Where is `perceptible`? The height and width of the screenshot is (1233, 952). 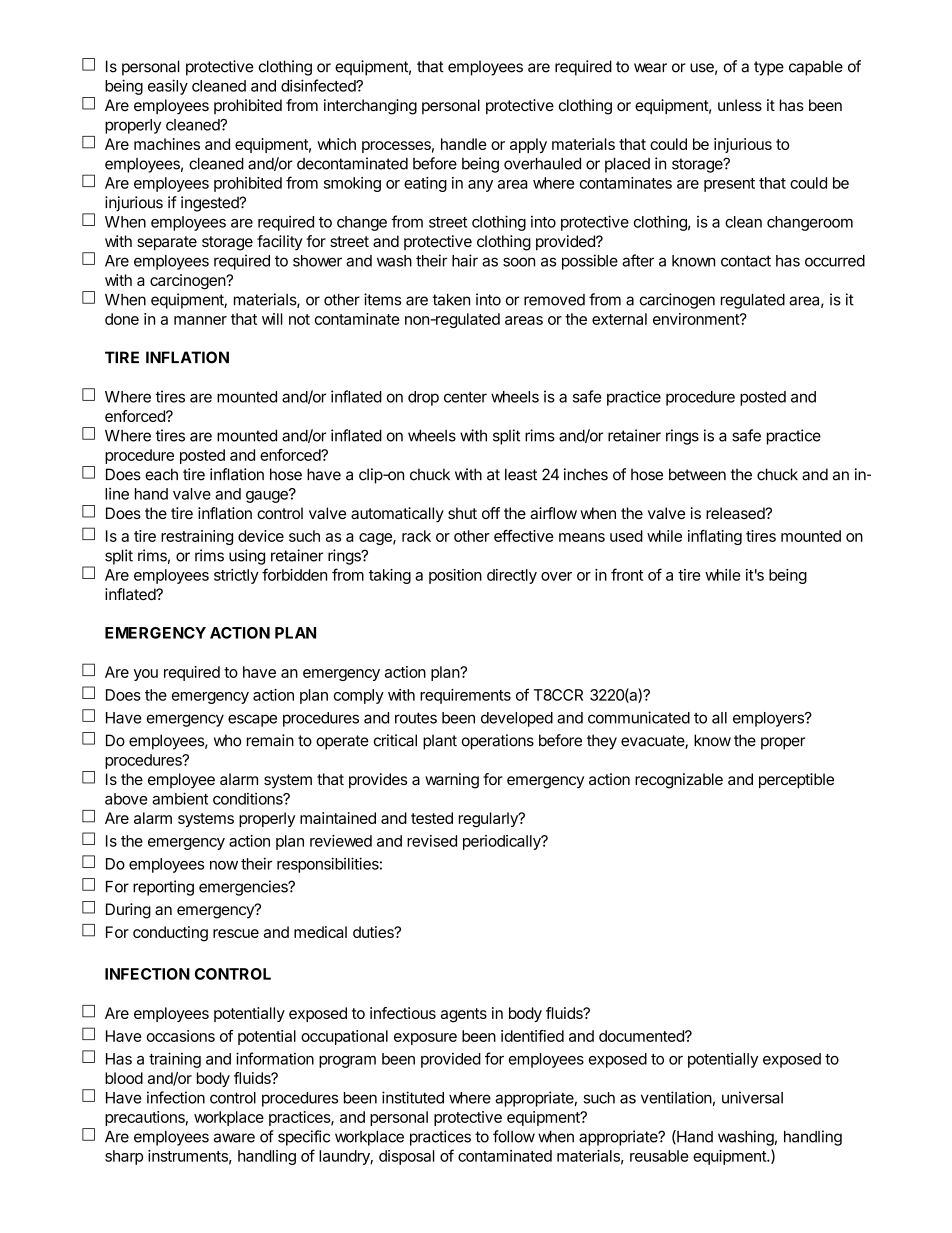 perceptible is located at coordinates (796, 781).
